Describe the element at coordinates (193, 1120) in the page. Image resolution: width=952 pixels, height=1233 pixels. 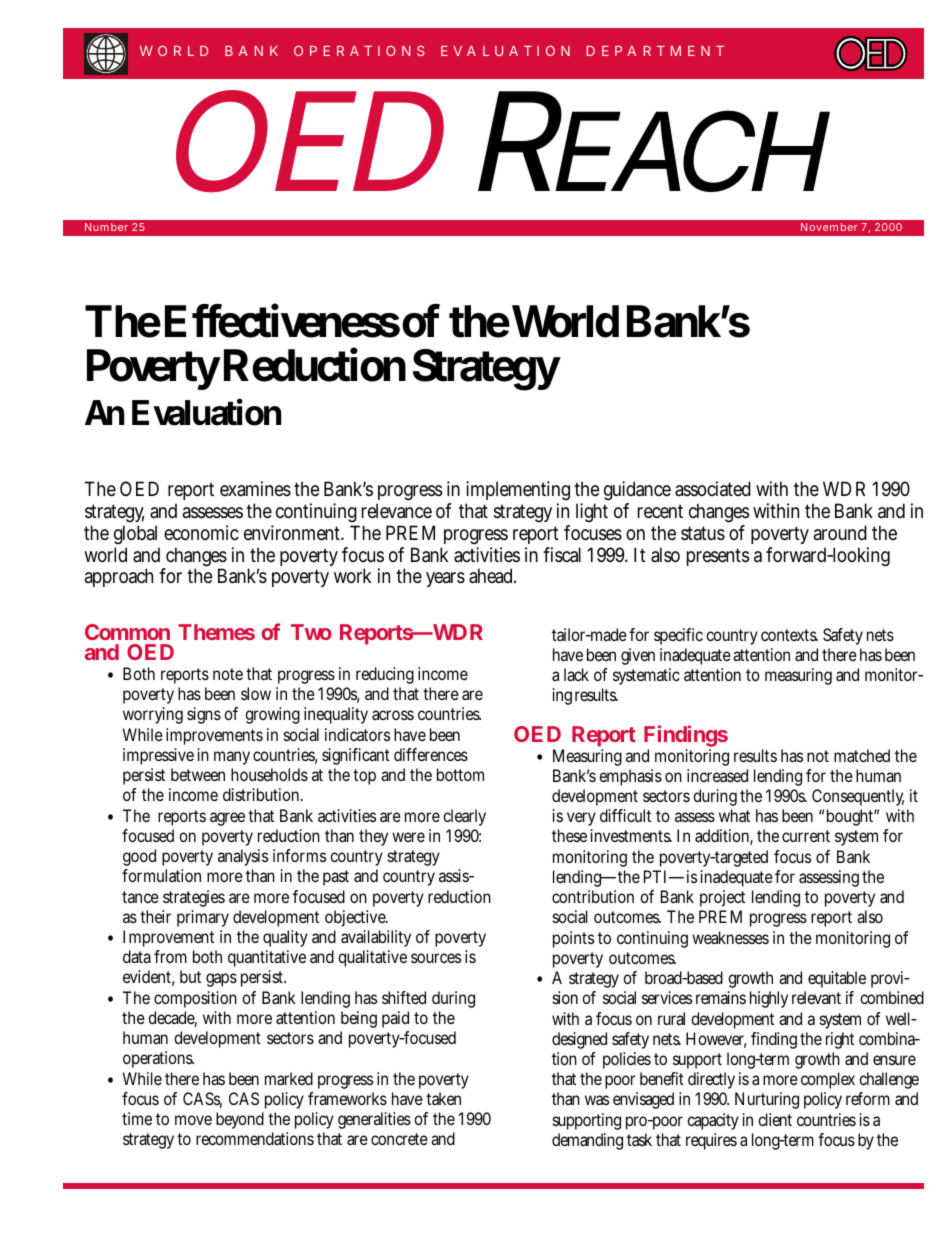
I see `move` at that location.
